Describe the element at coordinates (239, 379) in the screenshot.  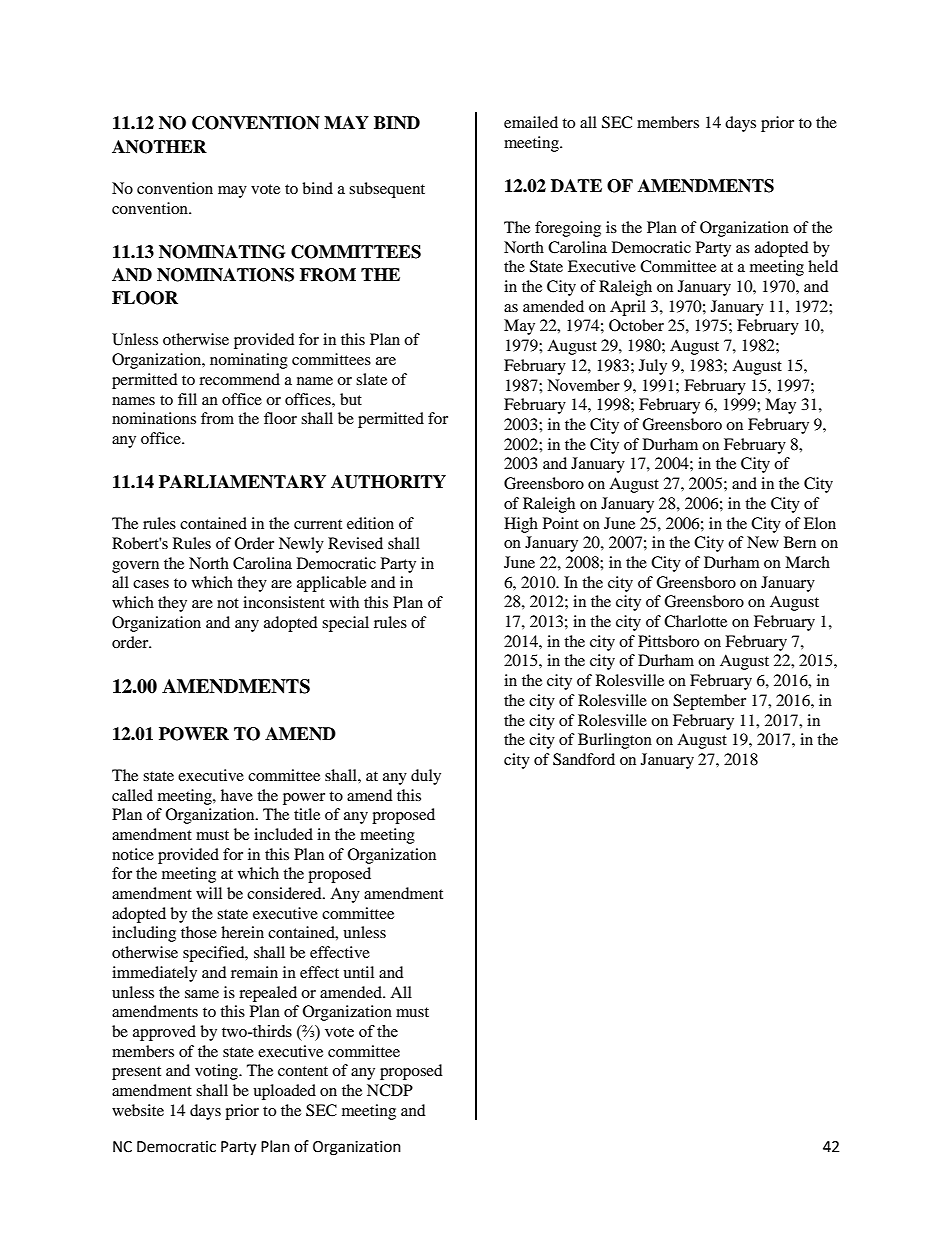
I see `recommend` at that location.
